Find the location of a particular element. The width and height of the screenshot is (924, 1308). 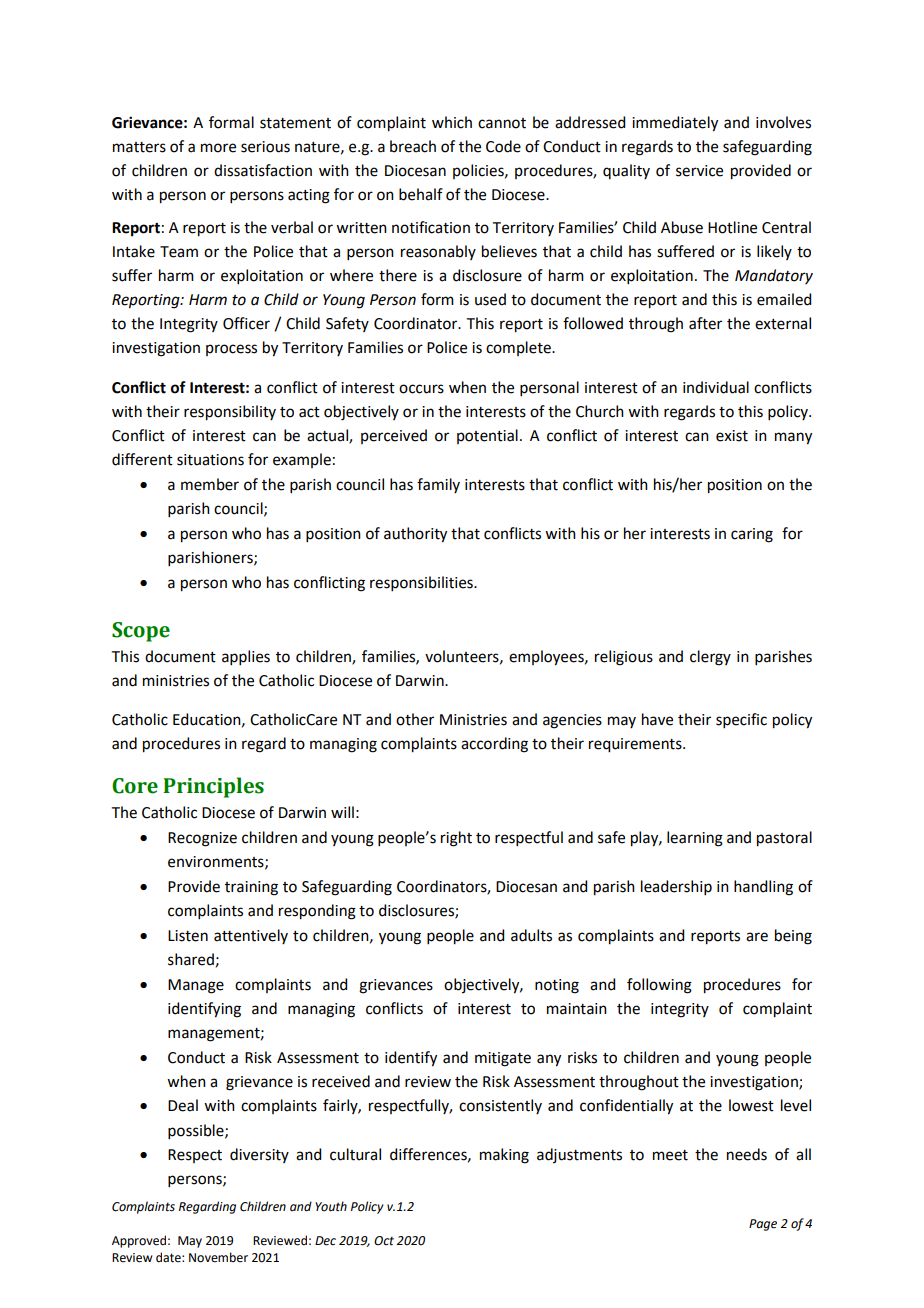

caring is located at coordinates (752, 535).
